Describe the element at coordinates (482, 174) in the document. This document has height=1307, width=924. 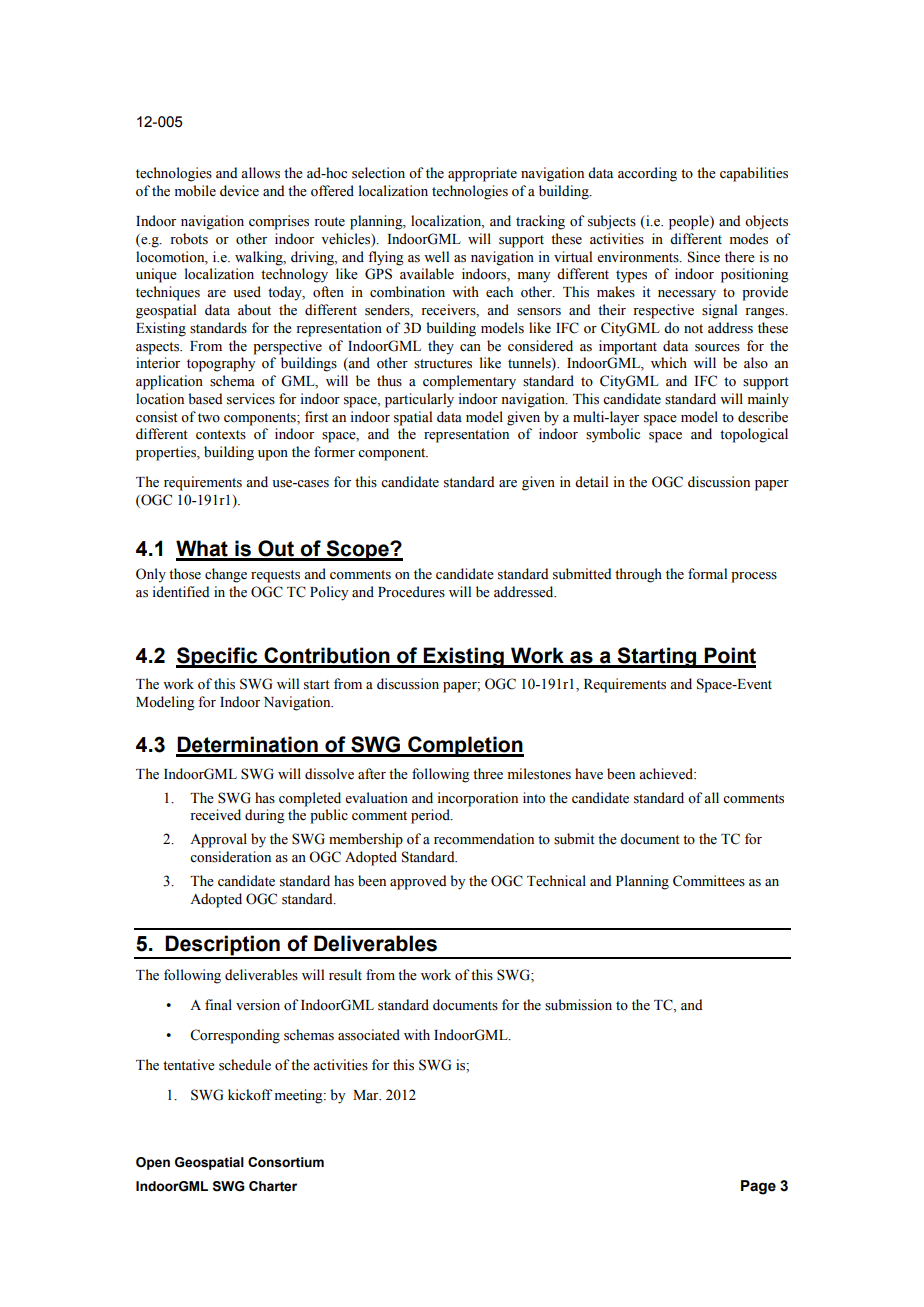
I see `appropriate` at that location.
